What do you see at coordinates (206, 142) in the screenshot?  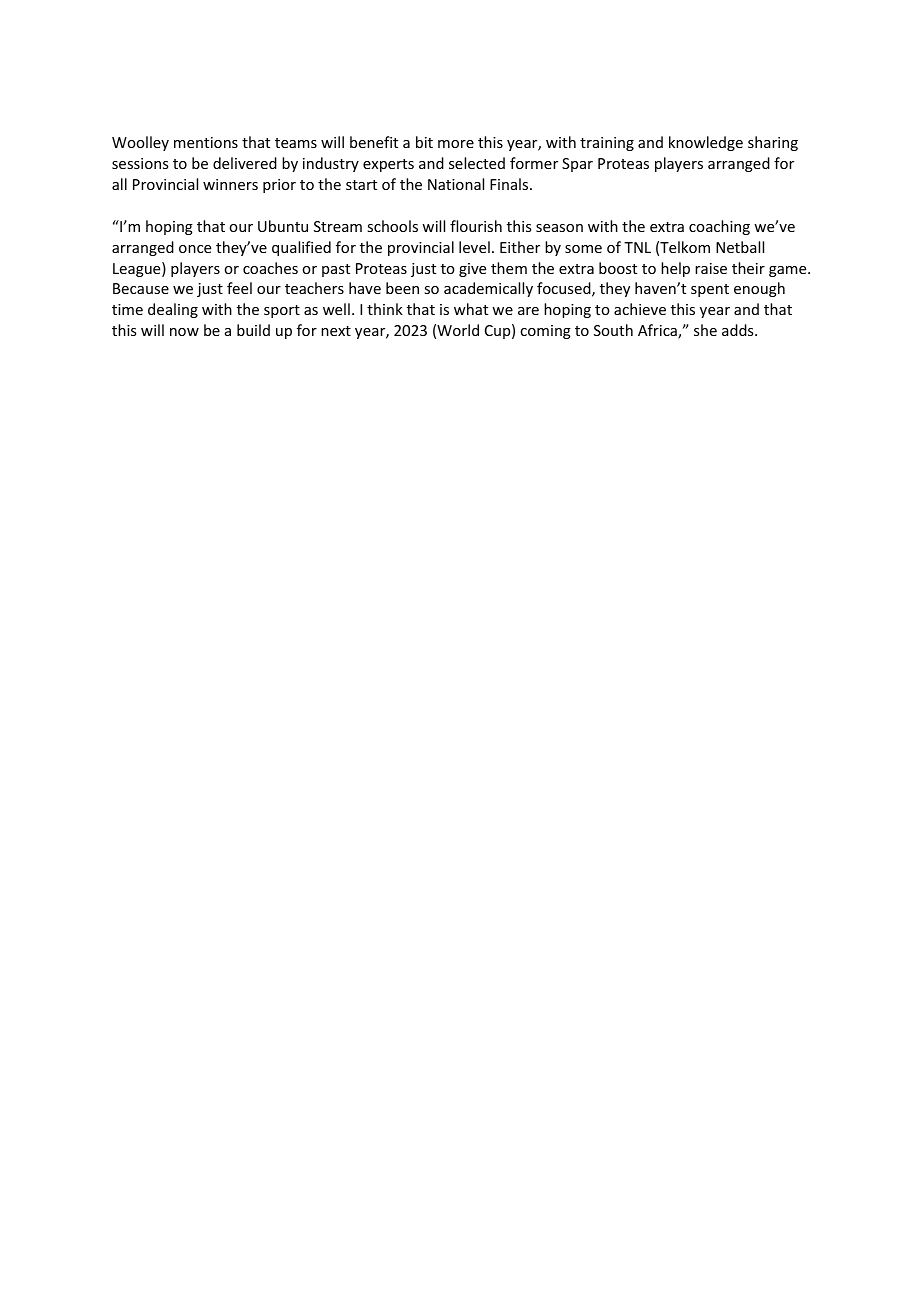 I see `mentions` at bounding box center [206, 142].
